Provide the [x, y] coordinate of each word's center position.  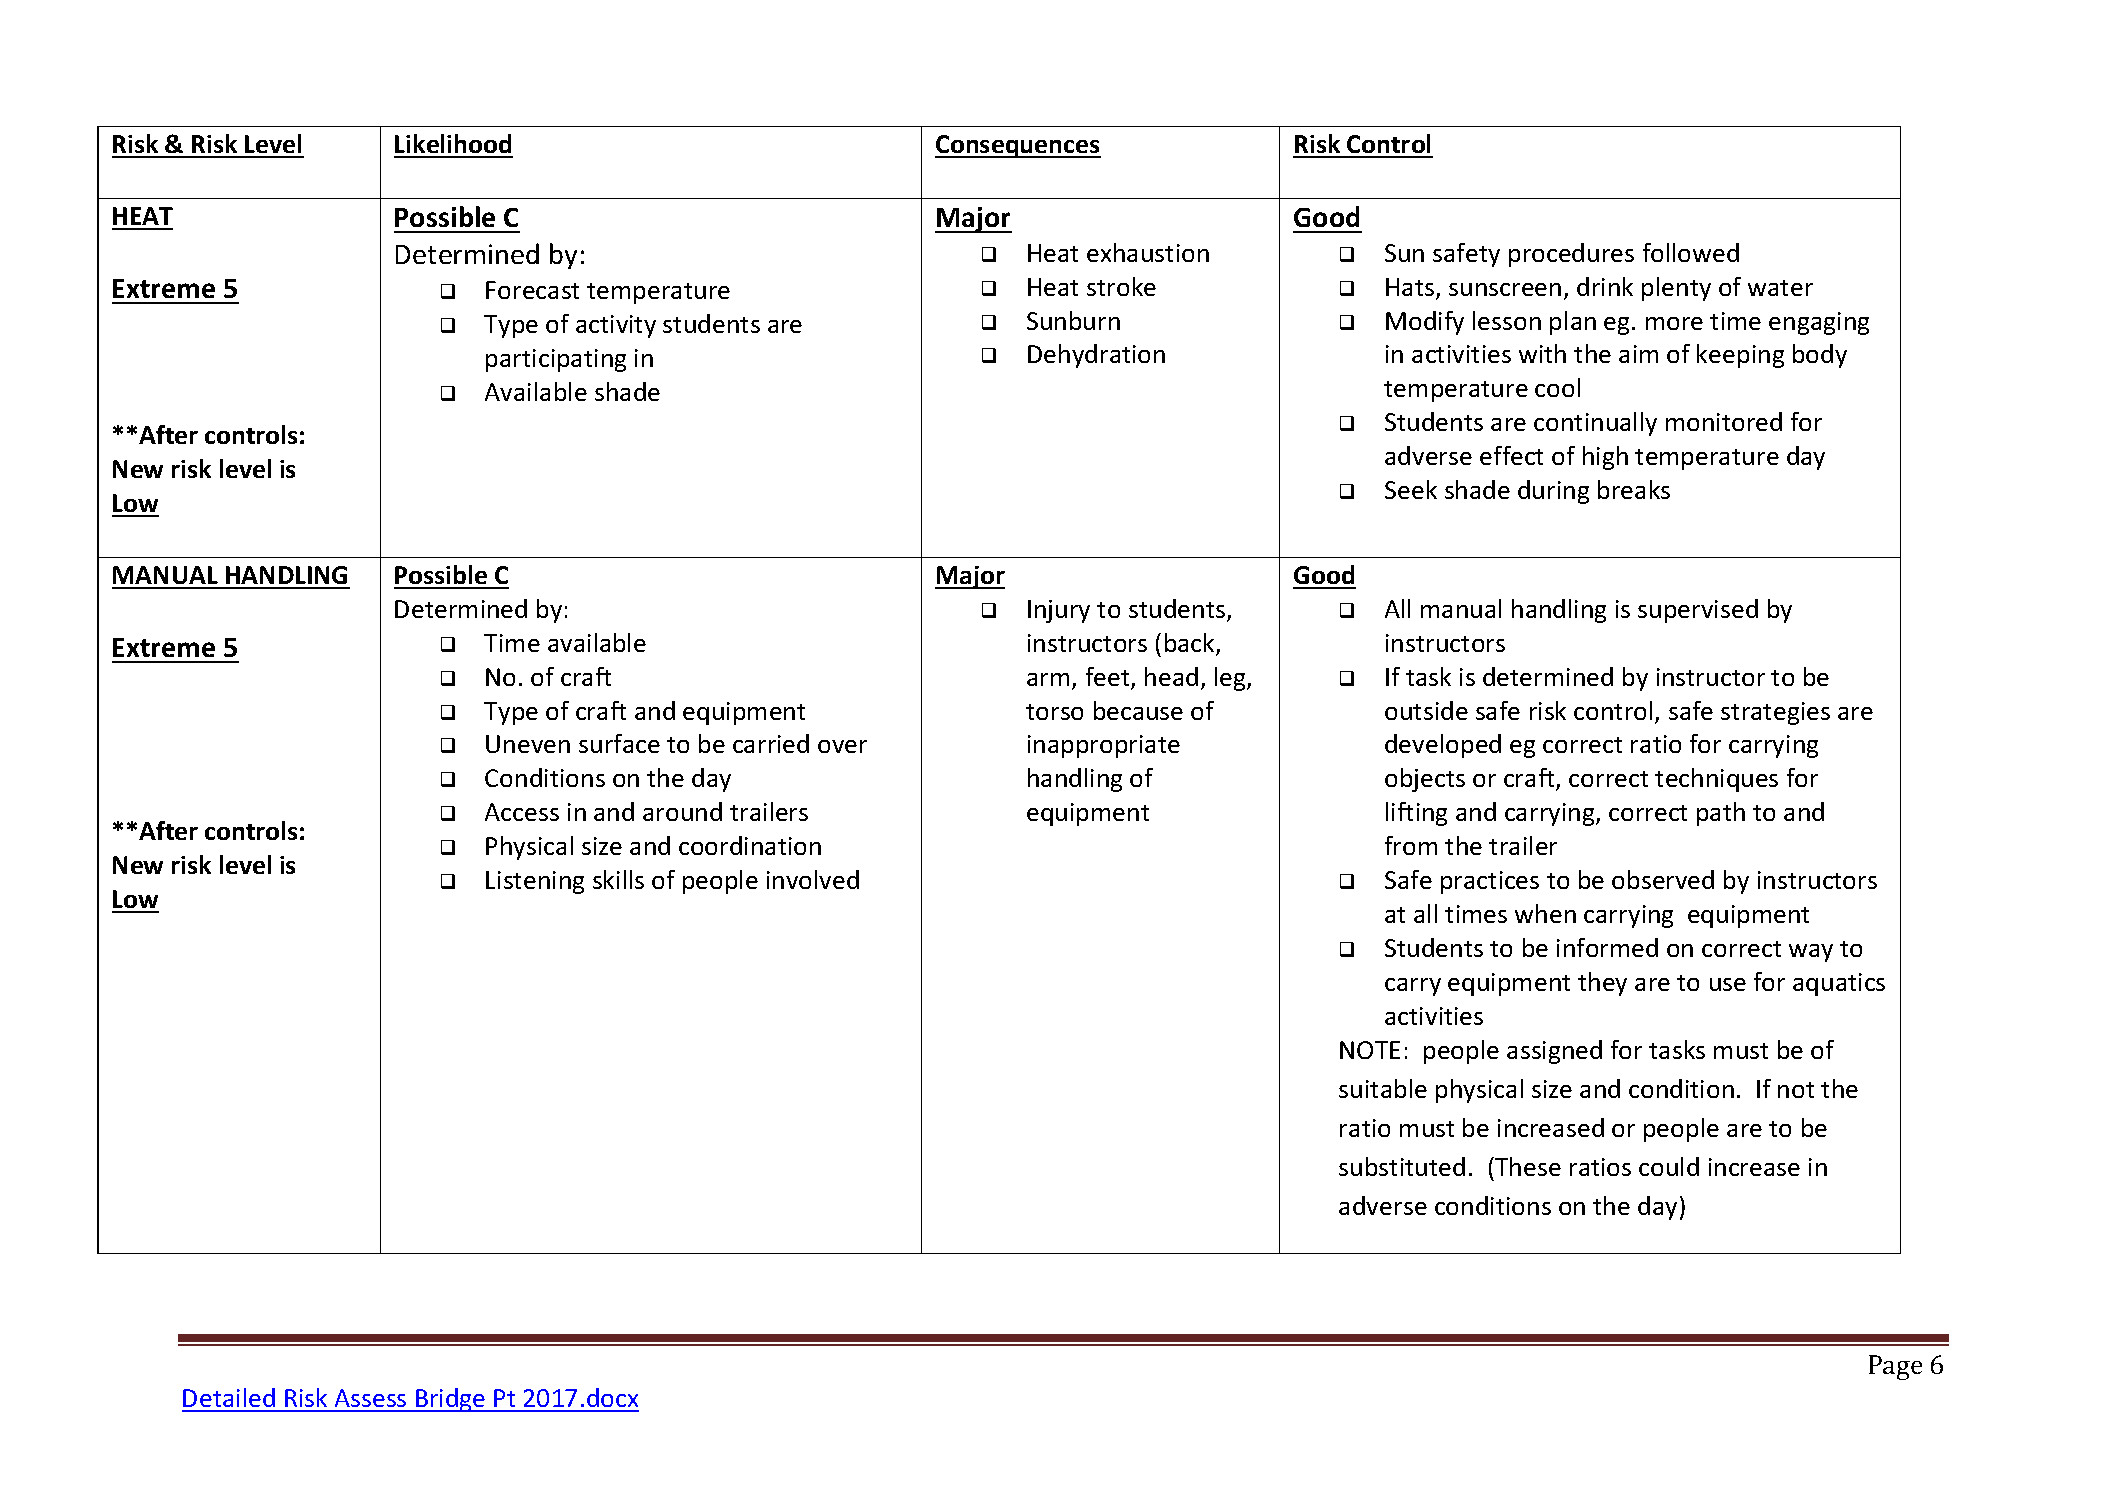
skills [618, 879]
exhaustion [1148, 252]
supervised [1698, 611]
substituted [1402, 1166]
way [1811, 953]
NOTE [1370, 1050]
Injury [1059, 611]
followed [1691, 252]
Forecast [532, 290]
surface [619, 743]
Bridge [451, 1400]
